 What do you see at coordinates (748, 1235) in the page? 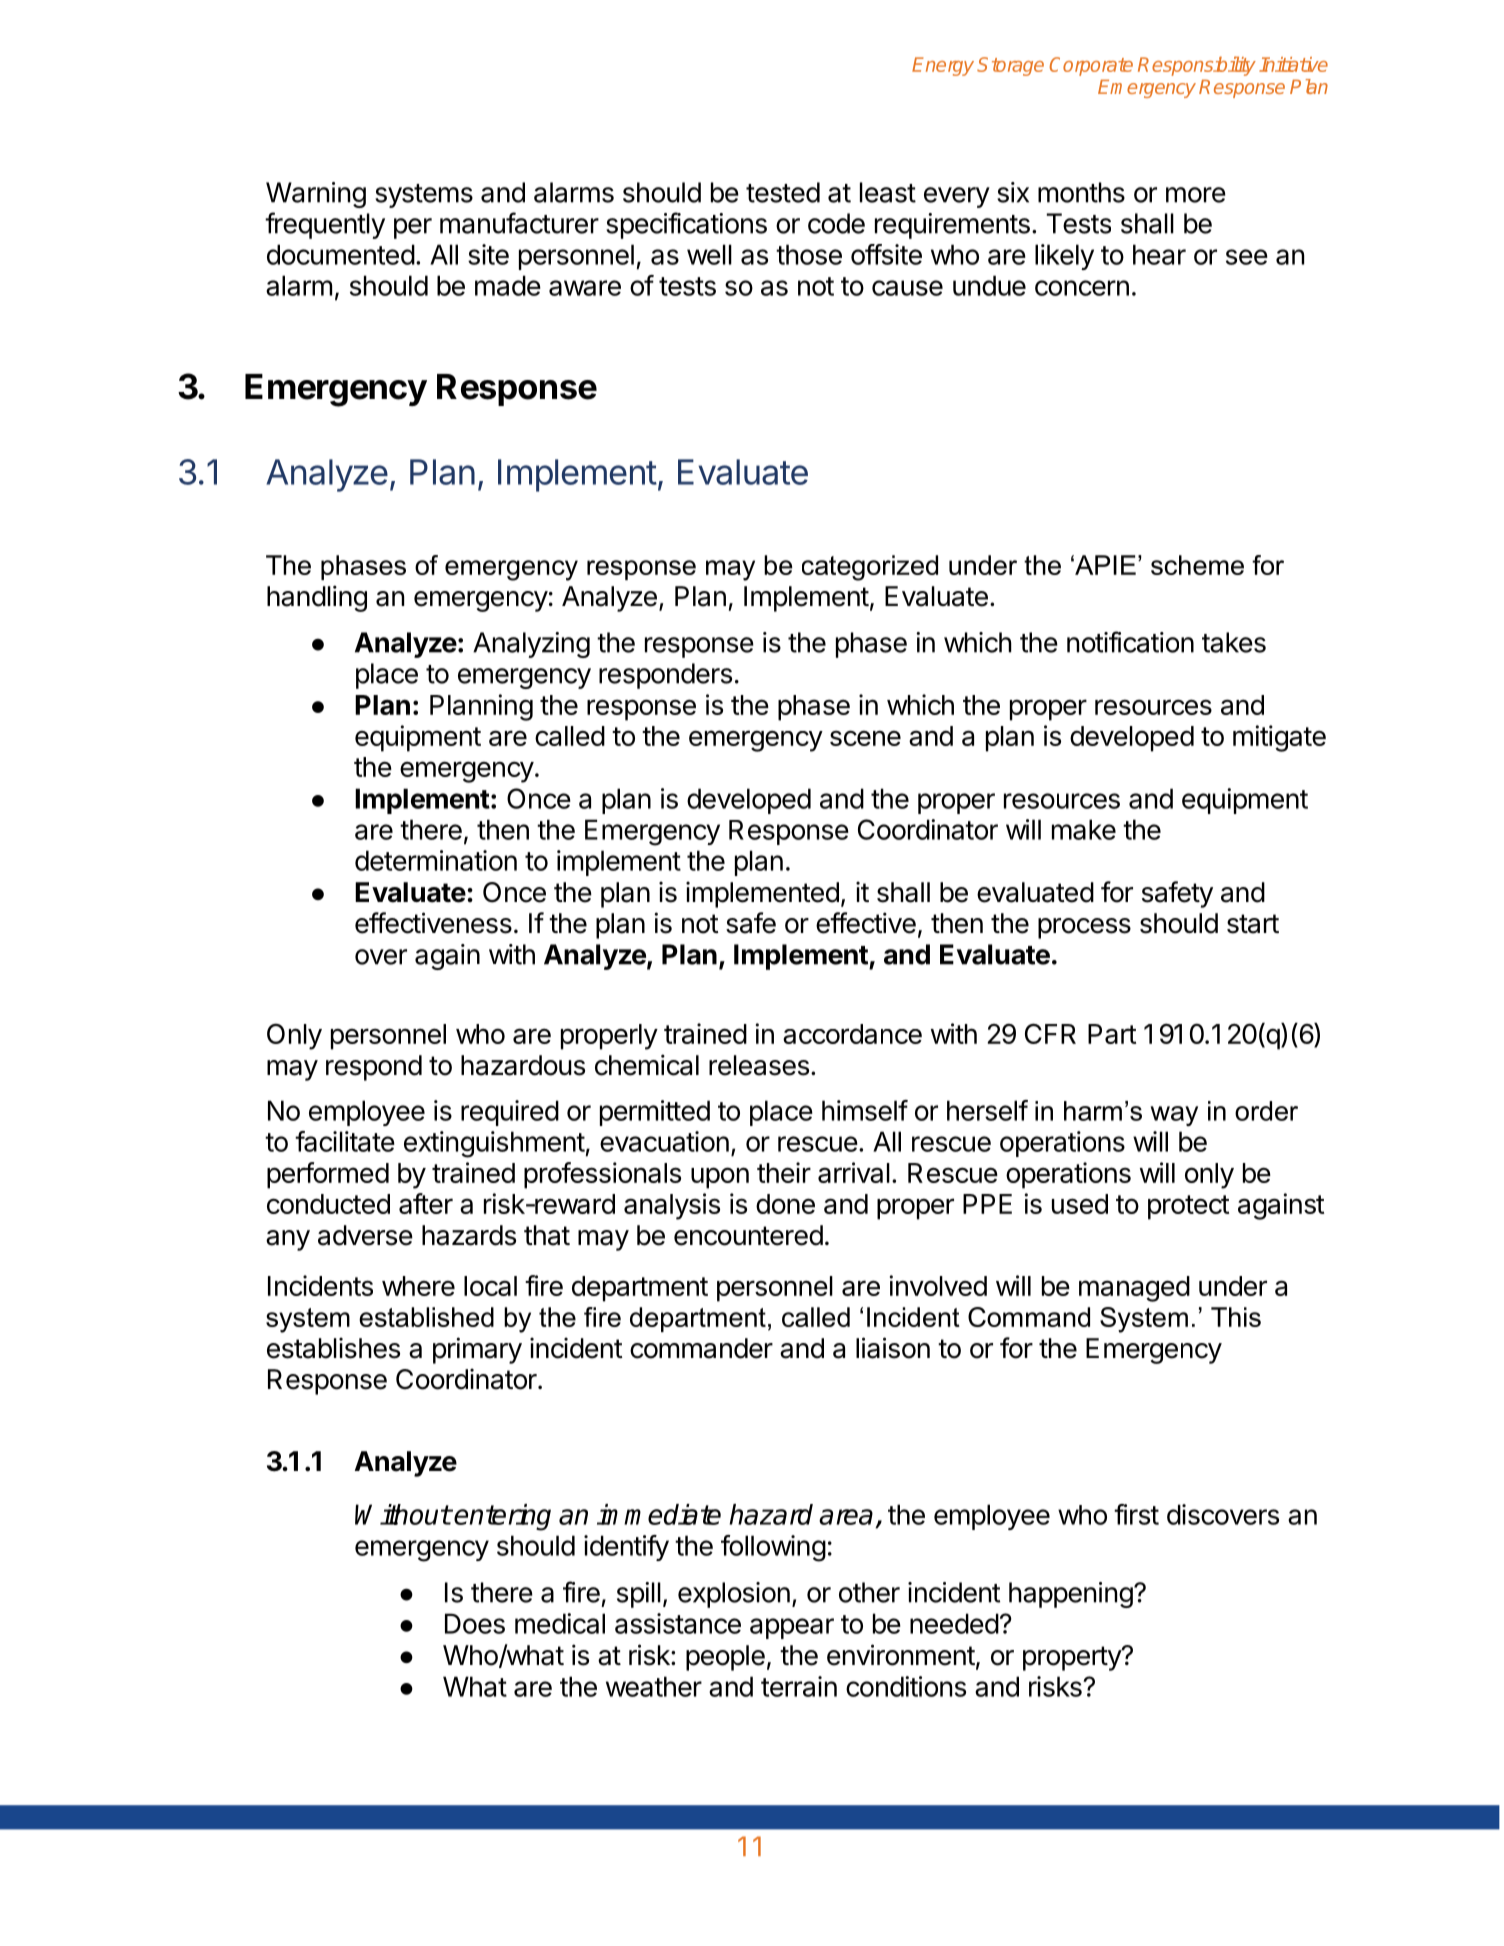
I see `encountered` at bounding box center [748, 1235].
